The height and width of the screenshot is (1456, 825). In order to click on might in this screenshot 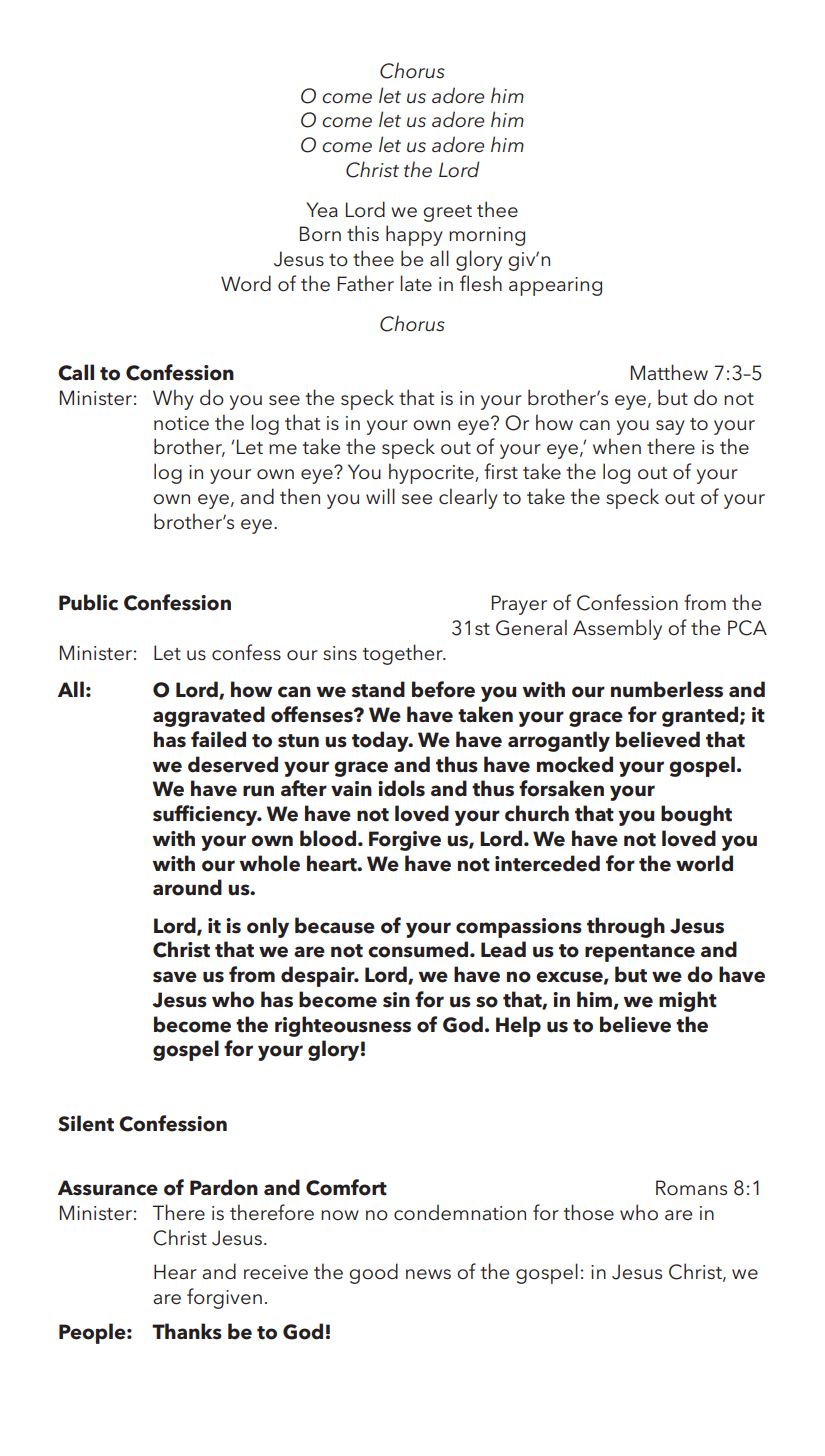, I will do `click(688, 1001)`.
